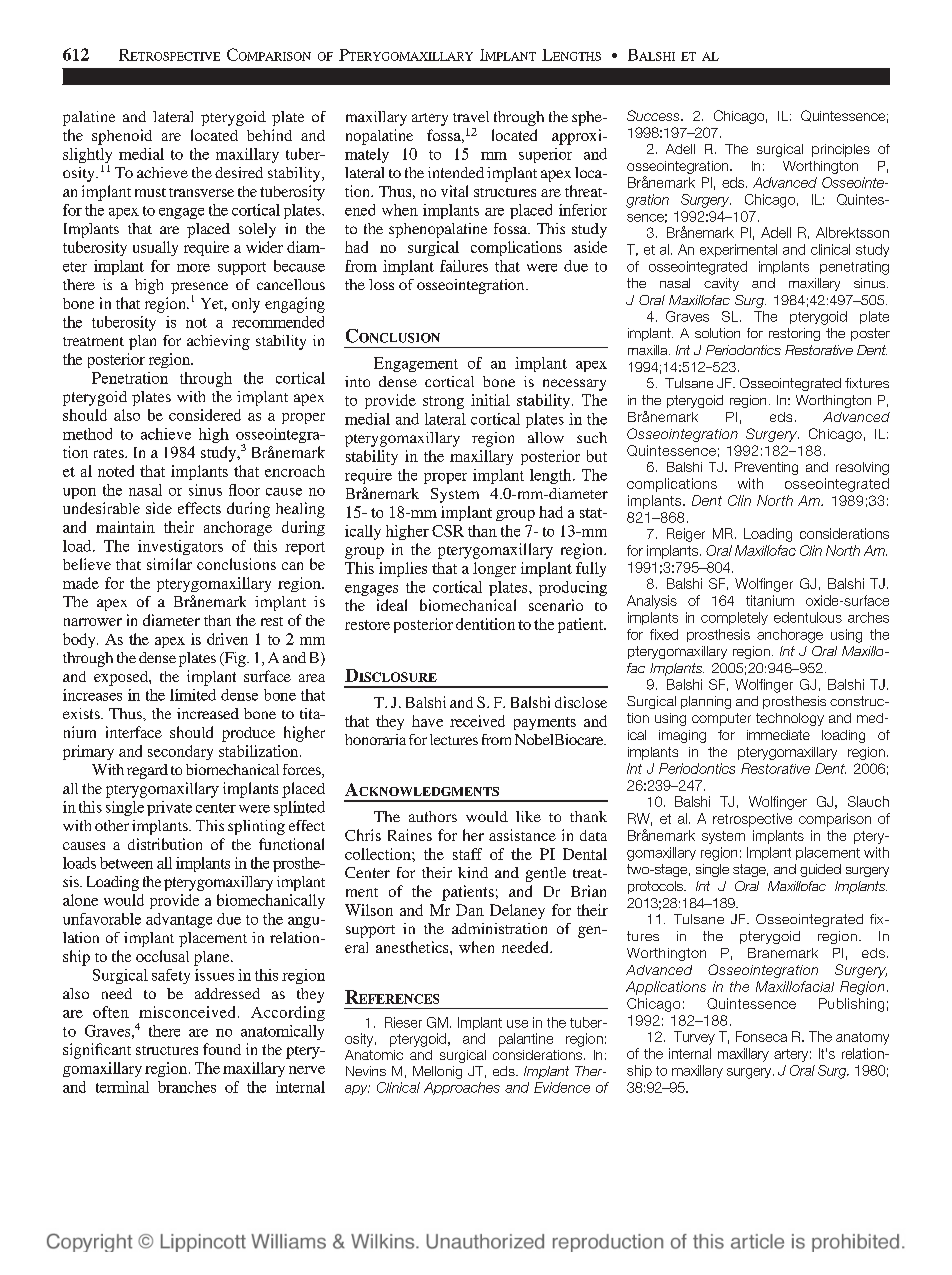  Describe the element at coordinates (477, 721) in the screenshot. I see `received` at that location.
